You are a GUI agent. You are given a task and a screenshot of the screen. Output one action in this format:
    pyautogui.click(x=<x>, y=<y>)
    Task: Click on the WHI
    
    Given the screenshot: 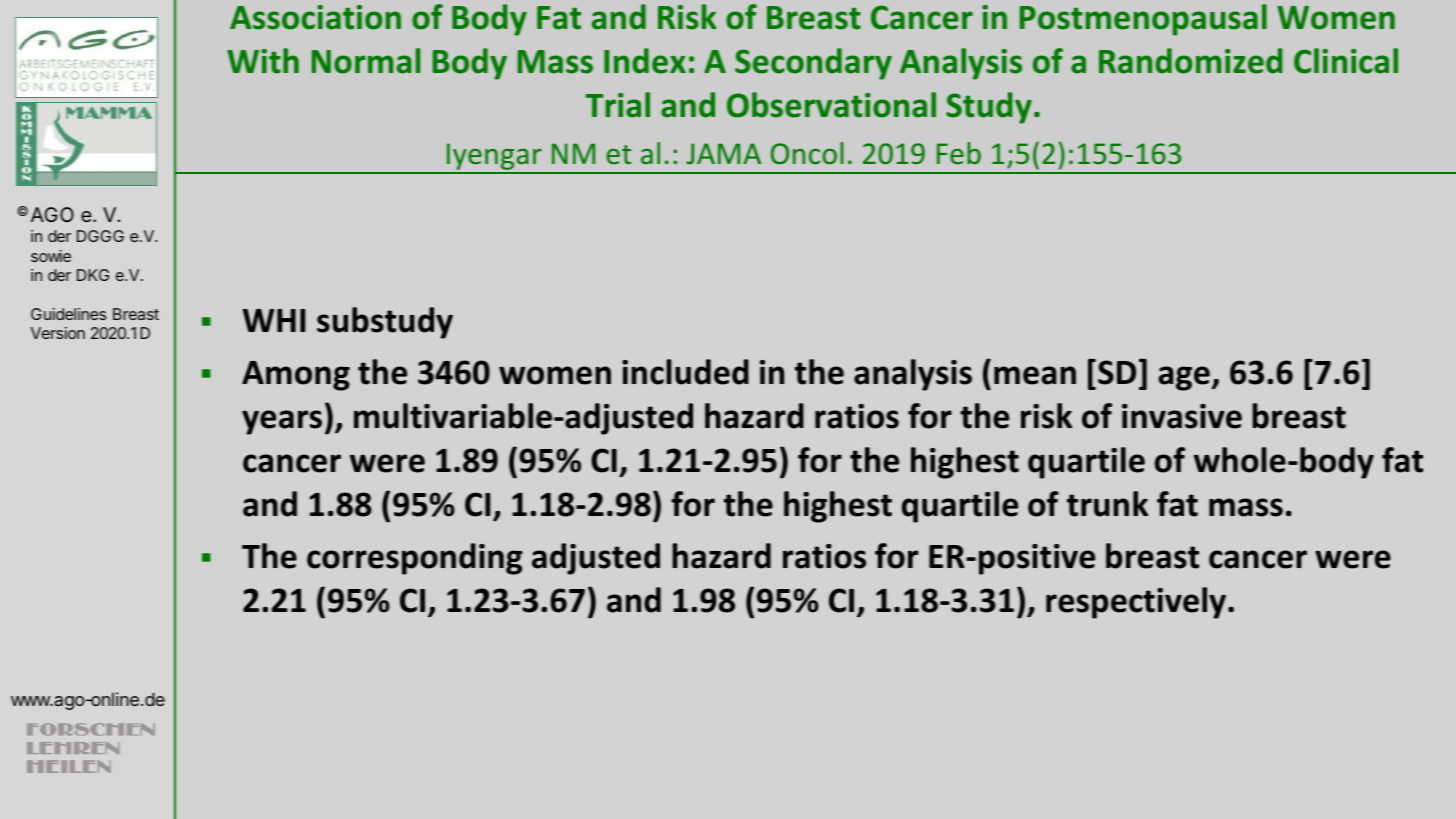 What is the action you would take?
    pyautogui.click(x=274, y=320)
